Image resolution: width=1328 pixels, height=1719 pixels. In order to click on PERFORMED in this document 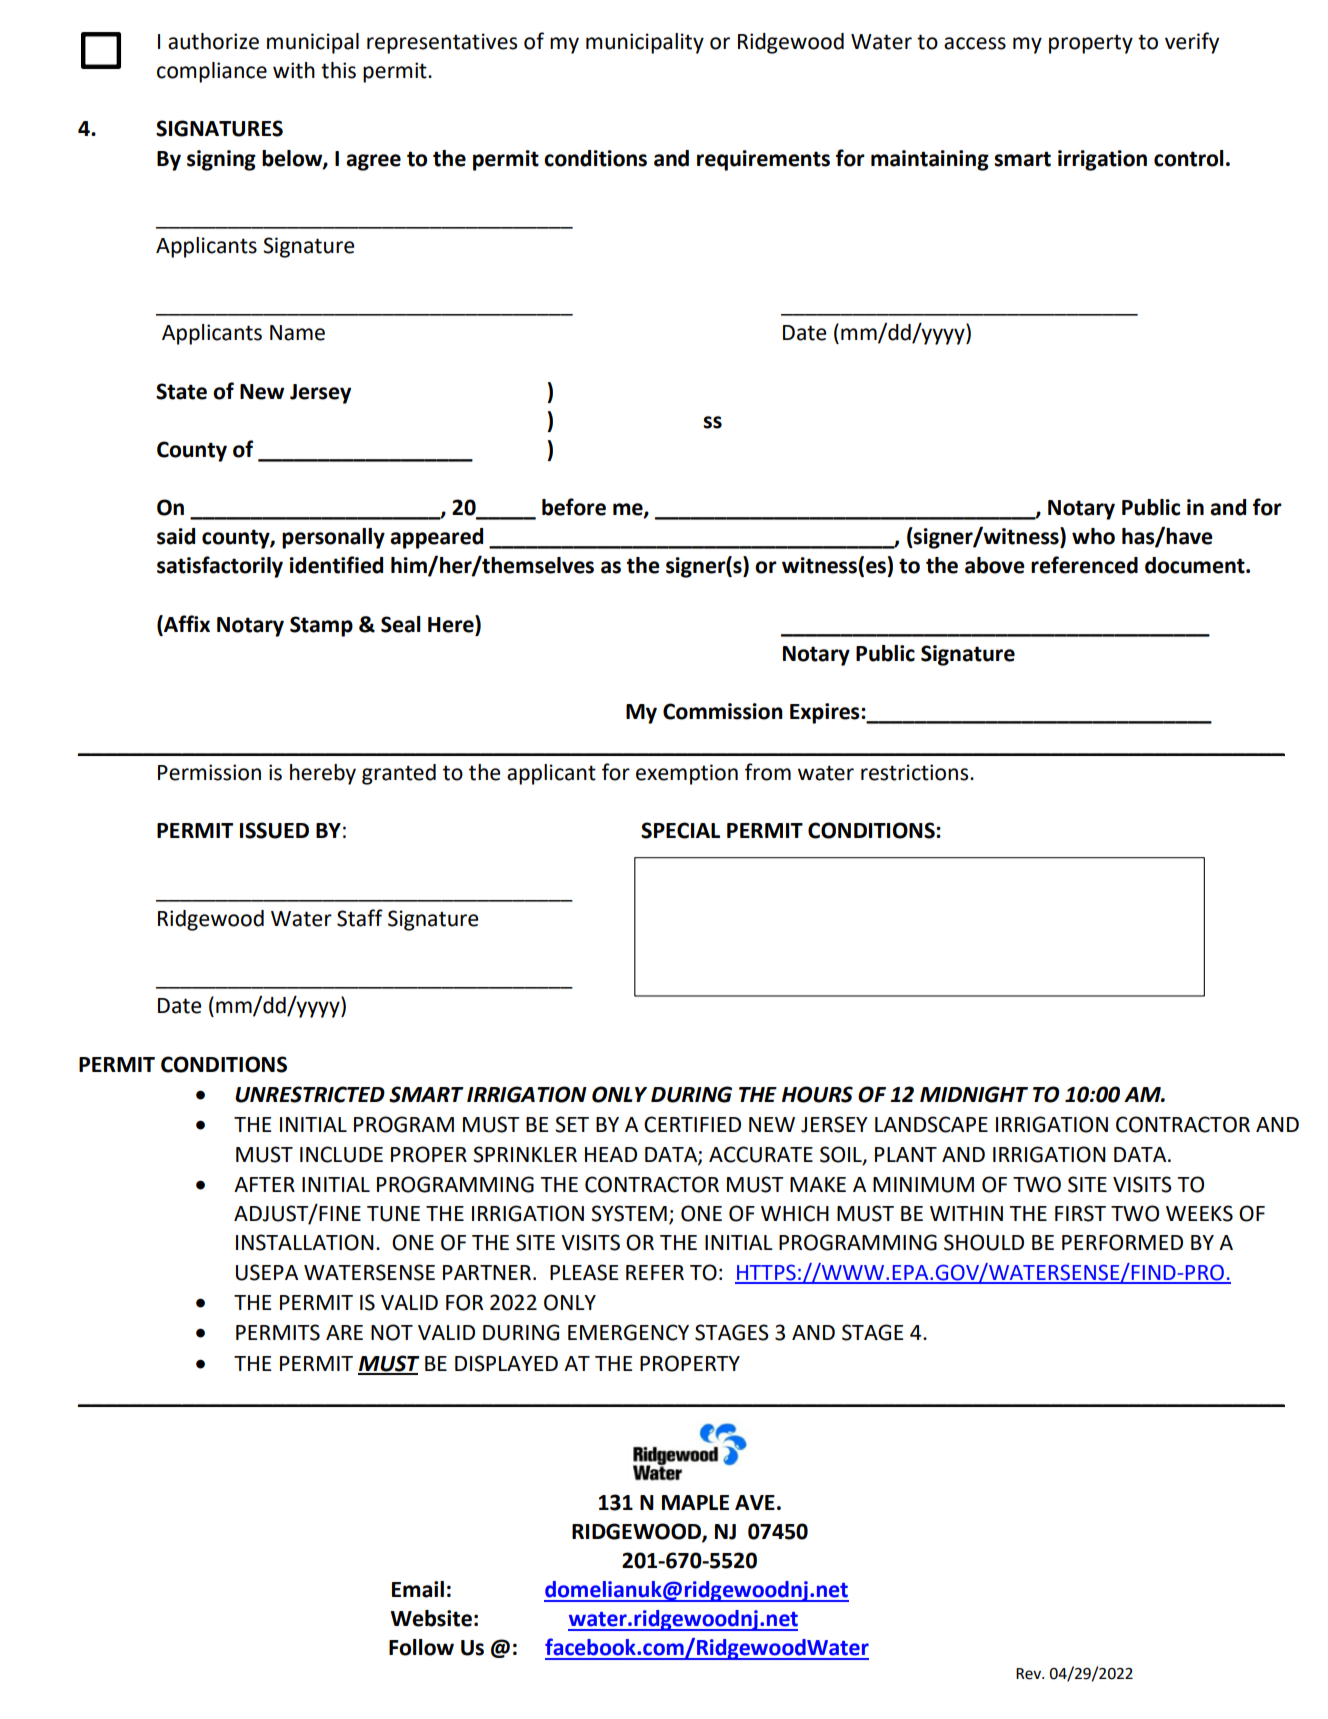, I will do `click(1122, 1242)`.
